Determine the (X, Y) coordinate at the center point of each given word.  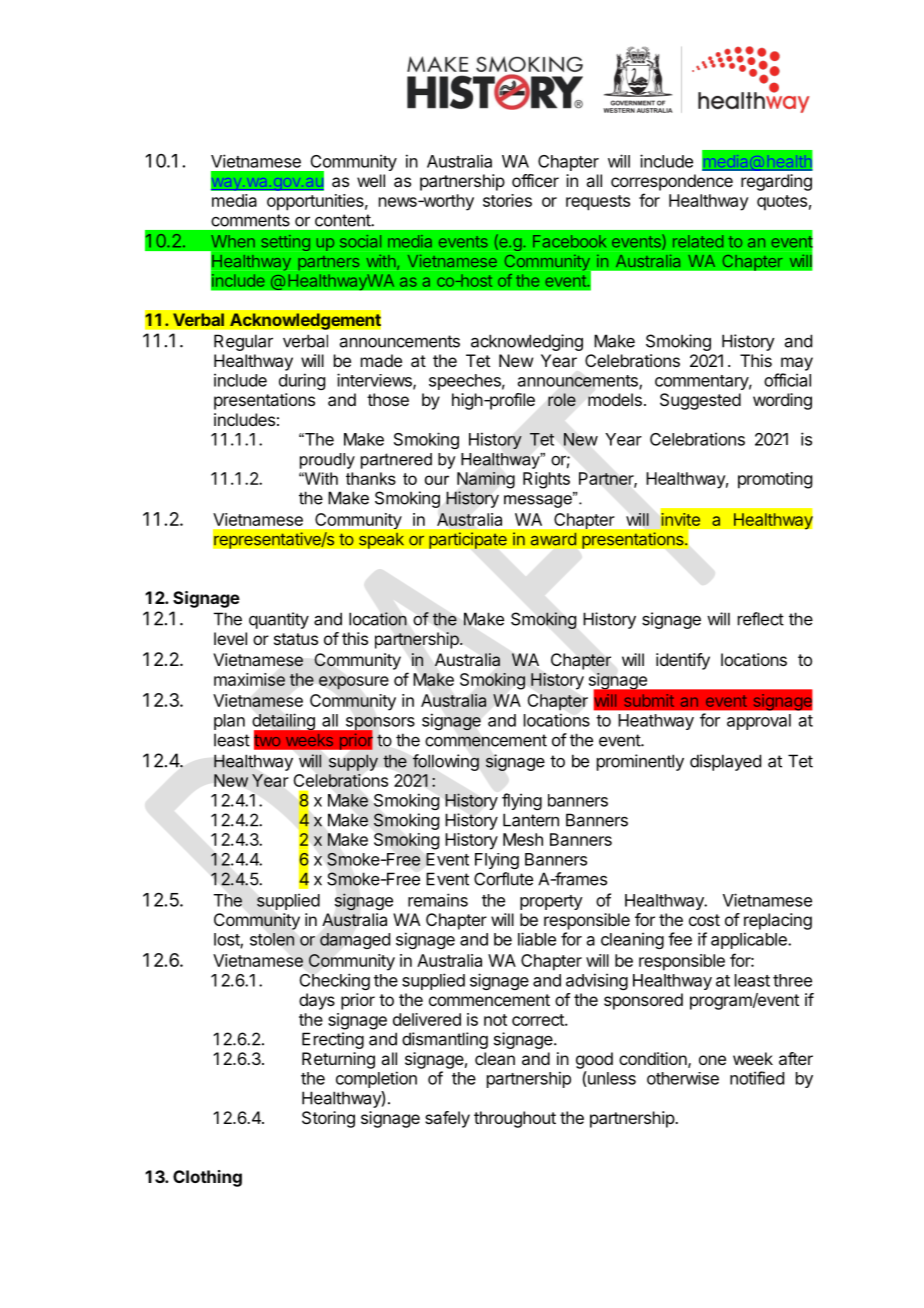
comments (250, 220)
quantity (279, 620)
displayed (725, 762)
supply (353, 762)
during (302, 381)
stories (507, 200)
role (562, 399)
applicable (750, 940)
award (553, 539)
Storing (328, 1119)
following (446, 762)
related (698, 241)
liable (537, 939)
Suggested (700, 401)
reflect (761, 619)
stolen (272, 939)
